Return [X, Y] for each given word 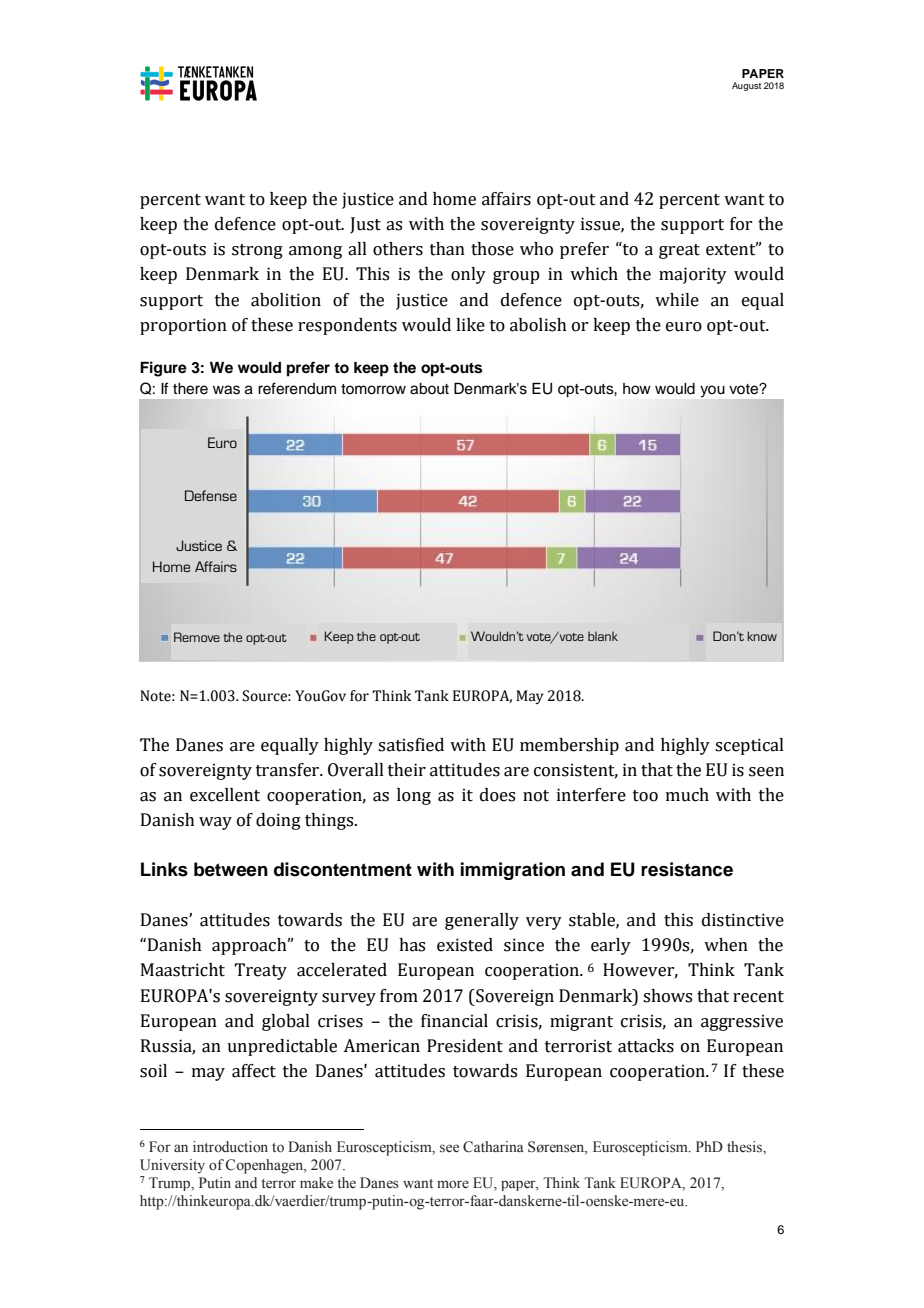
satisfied [411, 745]
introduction [230, 1147]
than [447, 249]
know [762, 636]
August [746, 86]
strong [257, 251]
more [453, 1184]
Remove [197, 637]
